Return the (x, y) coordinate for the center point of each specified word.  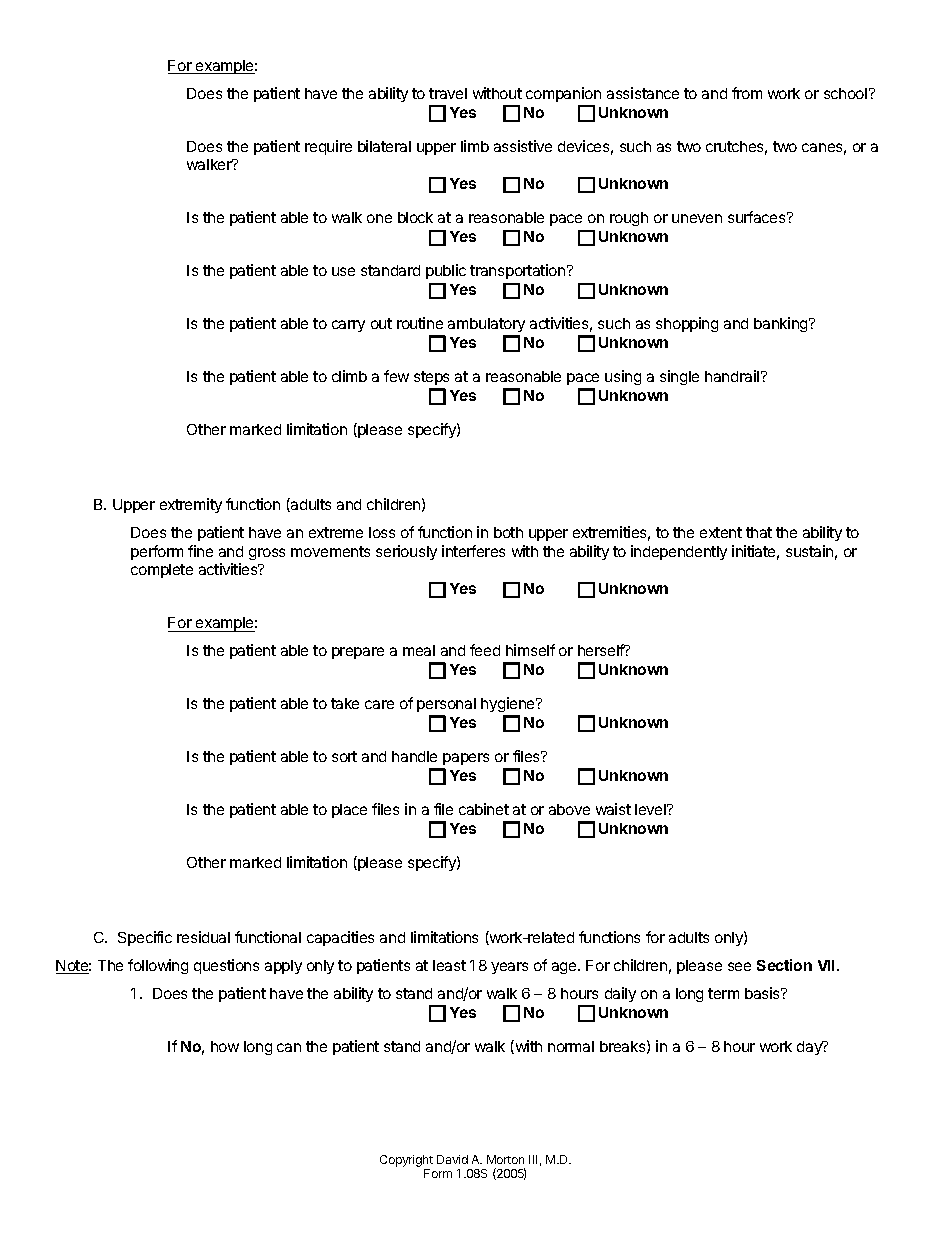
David (452, 1159)
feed (485, 650)
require (328, 147)
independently (679, 552)
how (225, 1046)
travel (448, 93)
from (747, 93)
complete (162, 571)
